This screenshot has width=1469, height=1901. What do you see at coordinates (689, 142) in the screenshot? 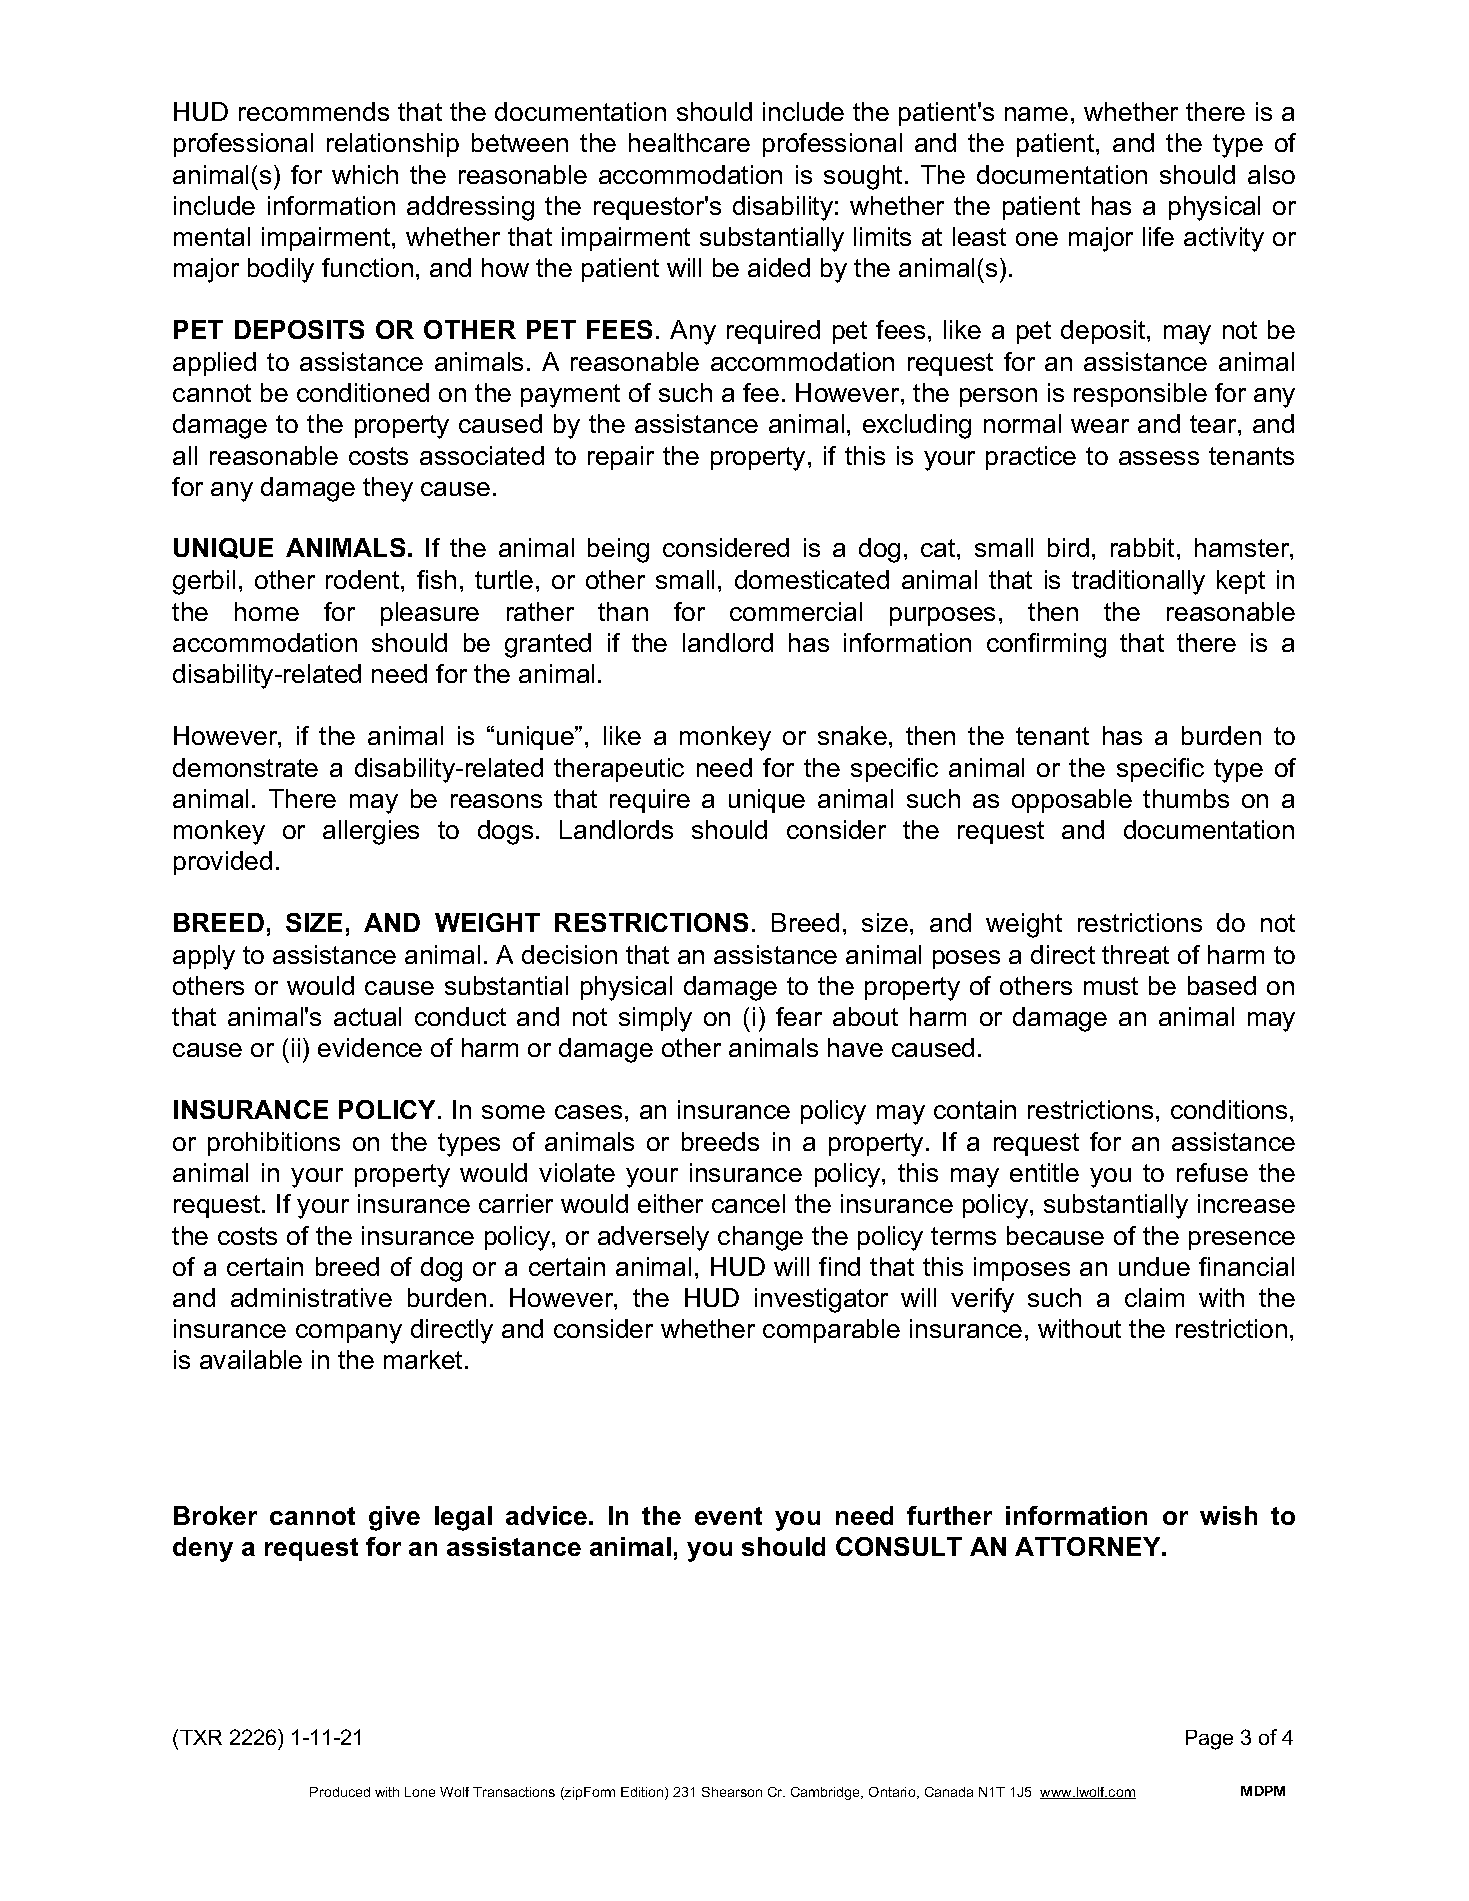
I see `healthcare` at bounding box center [689, 142].
